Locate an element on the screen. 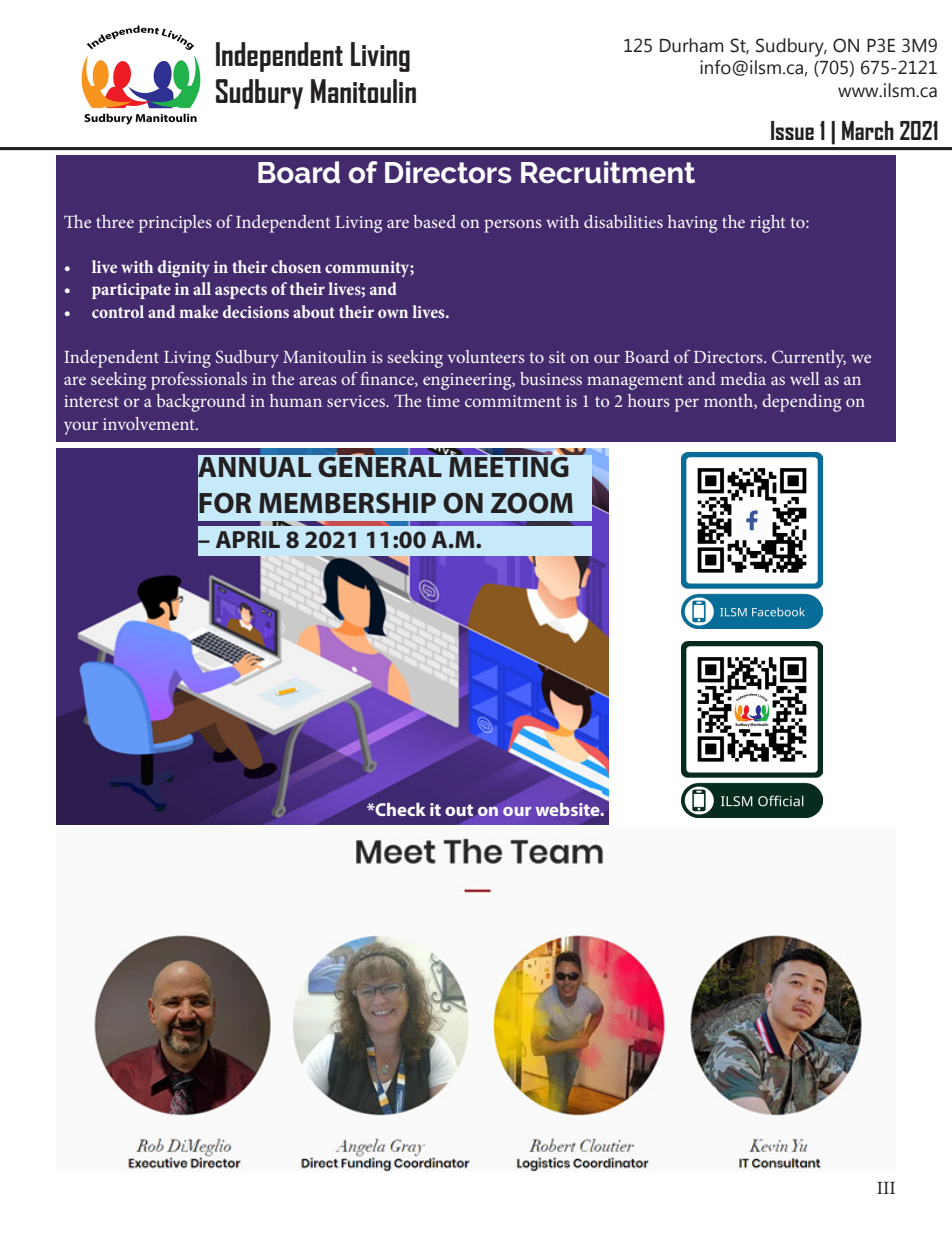  volunteers is located at coordinates (486, 356).
